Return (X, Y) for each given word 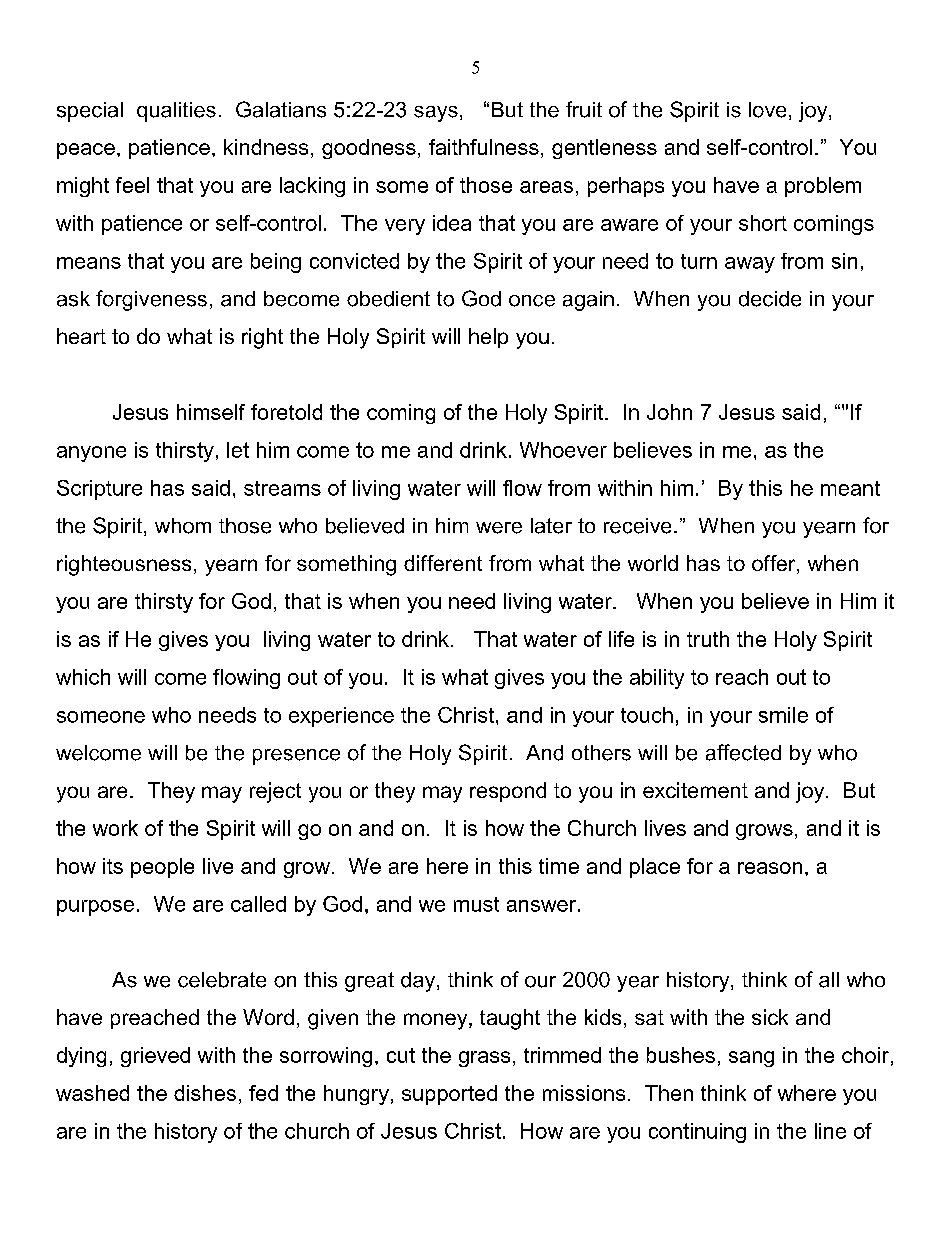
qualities (176, 112)
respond (508, 792)
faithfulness (484, 147)
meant (850, 488)
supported (449, 1095)
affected (743, 752)
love (767, 110)
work (115, 828)
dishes (205, 1093)
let (238, 450)
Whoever (563, 450)
